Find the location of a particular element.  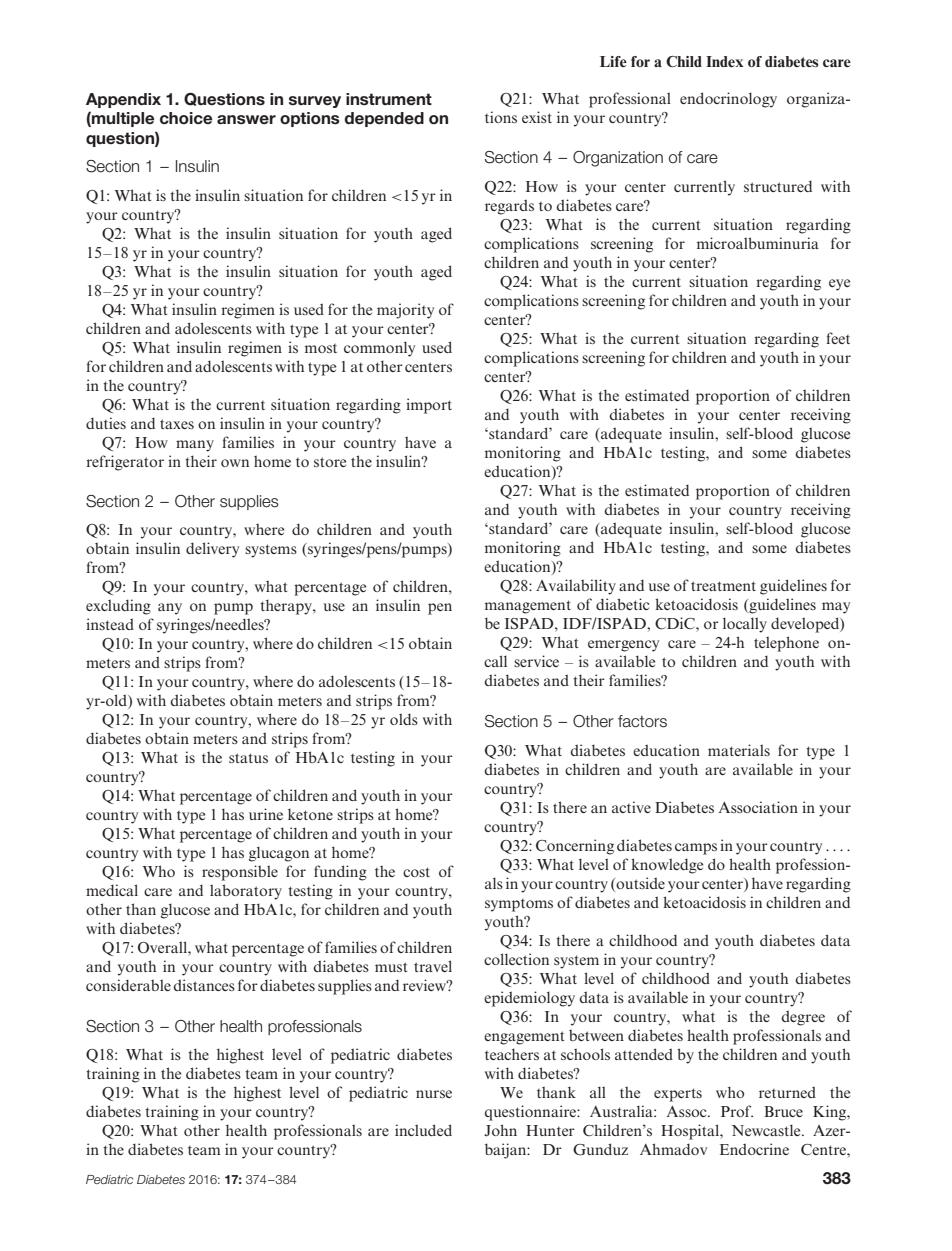

choice is located at coordinates (186, 118).
